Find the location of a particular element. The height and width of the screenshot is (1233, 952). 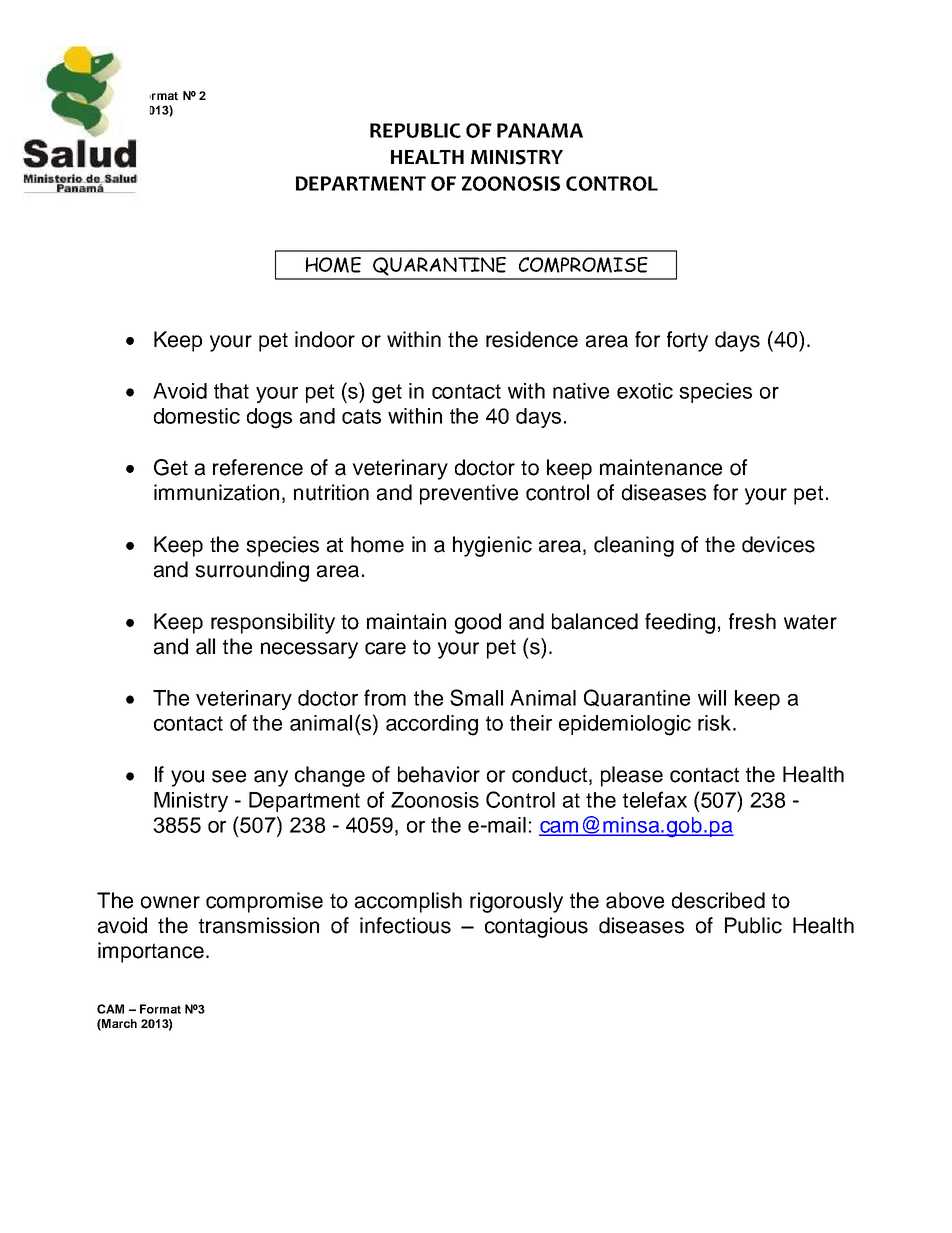

indoor is located at coordinates (325, 339).
